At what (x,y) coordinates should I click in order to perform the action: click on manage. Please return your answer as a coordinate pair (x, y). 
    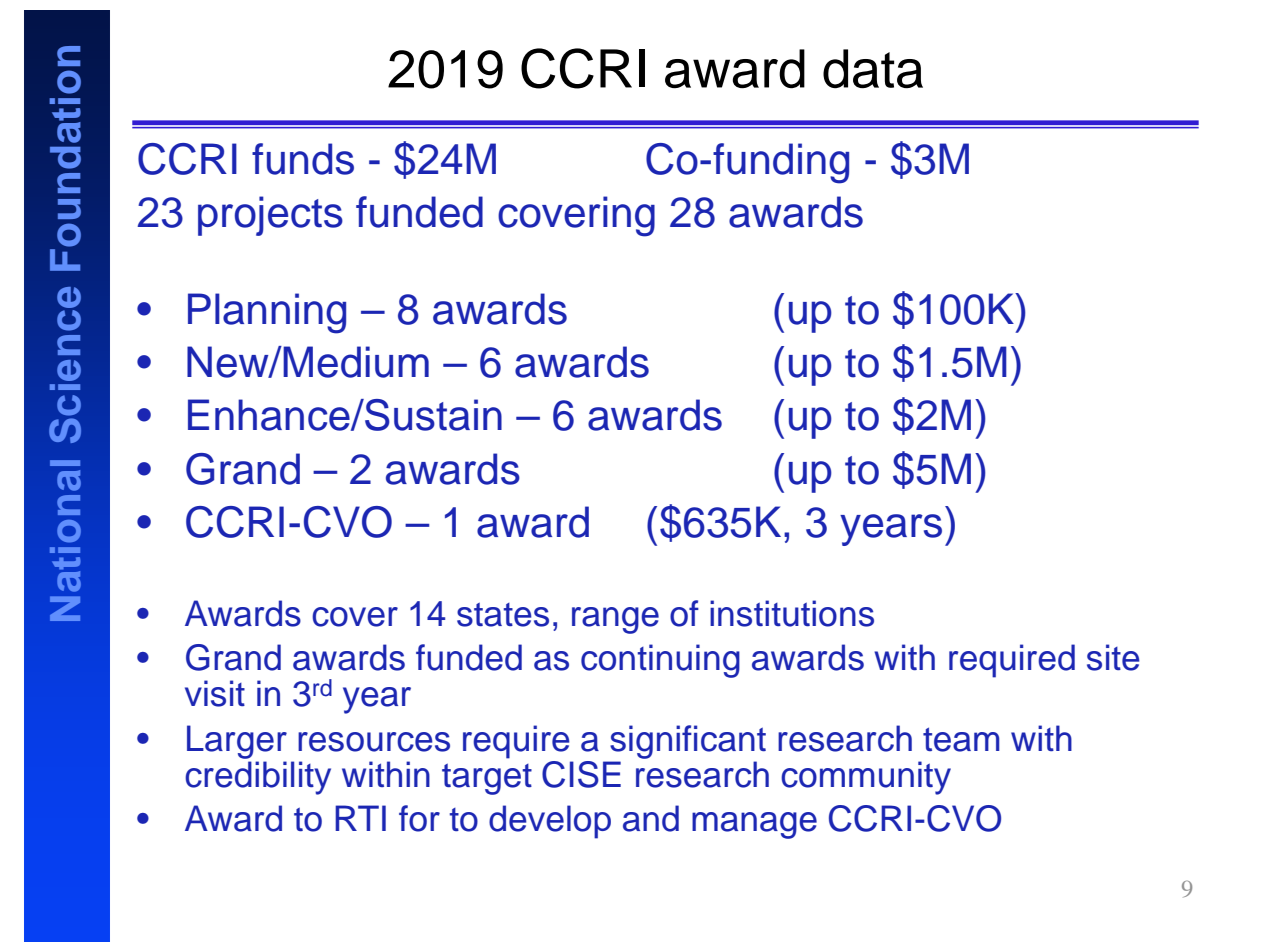
    Looking at the image, I should click on (754, 825).
